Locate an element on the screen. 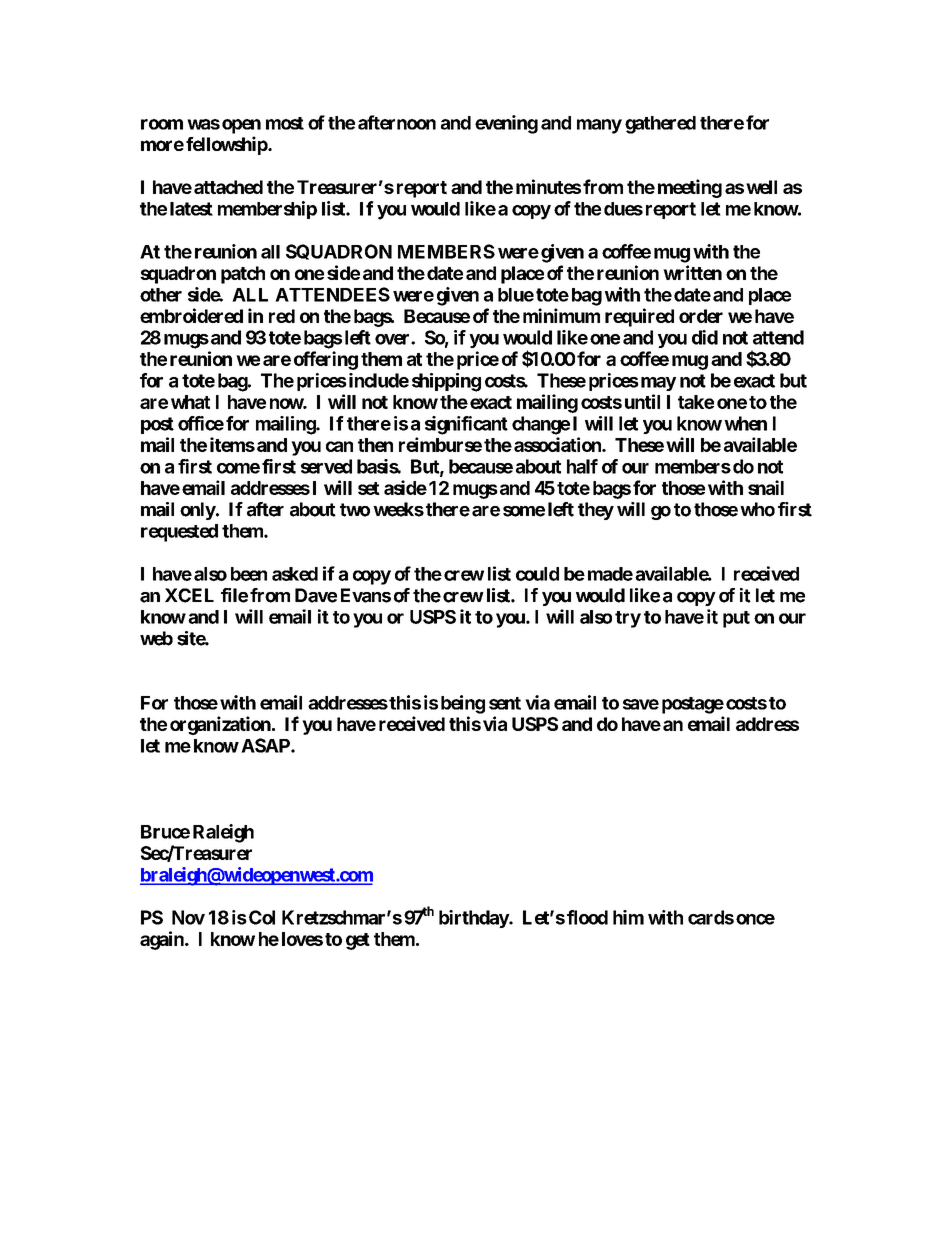  could is located at coordinates (537, 574).
